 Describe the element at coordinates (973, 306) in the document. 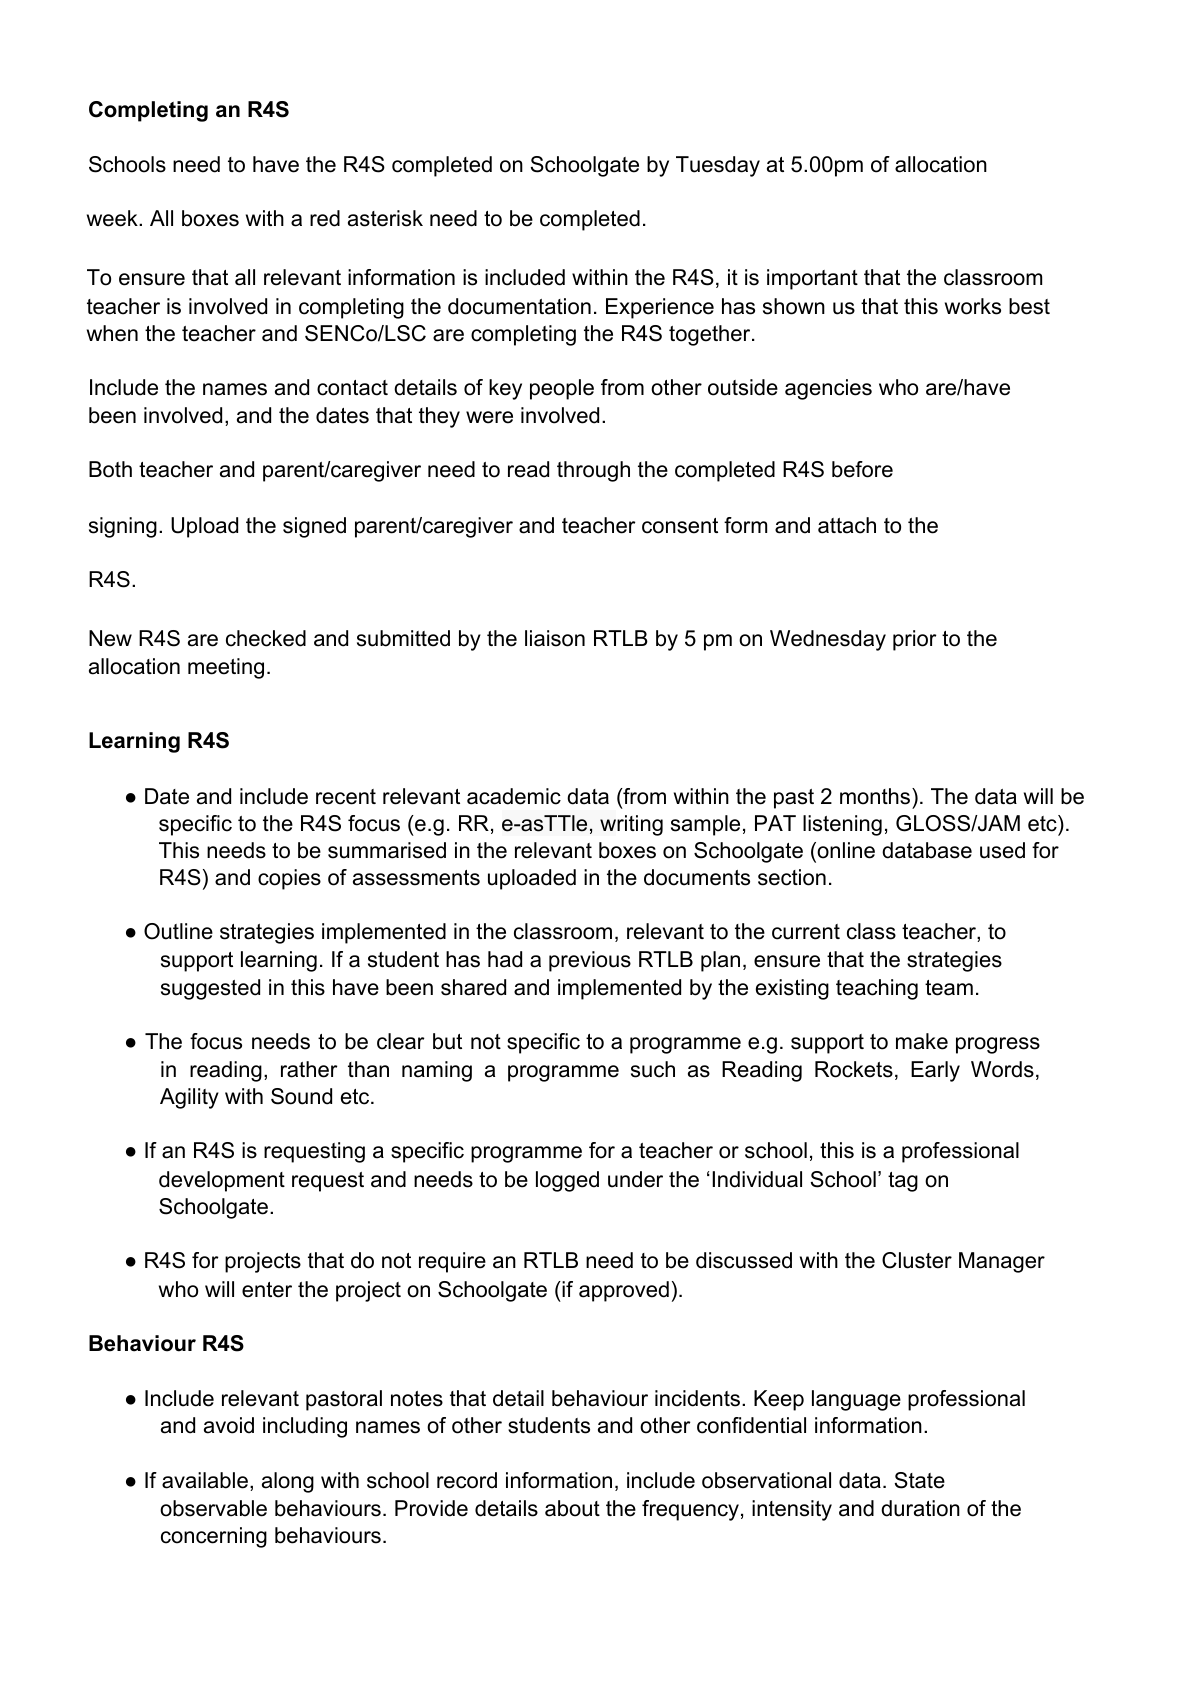

I see `works` at that location.
